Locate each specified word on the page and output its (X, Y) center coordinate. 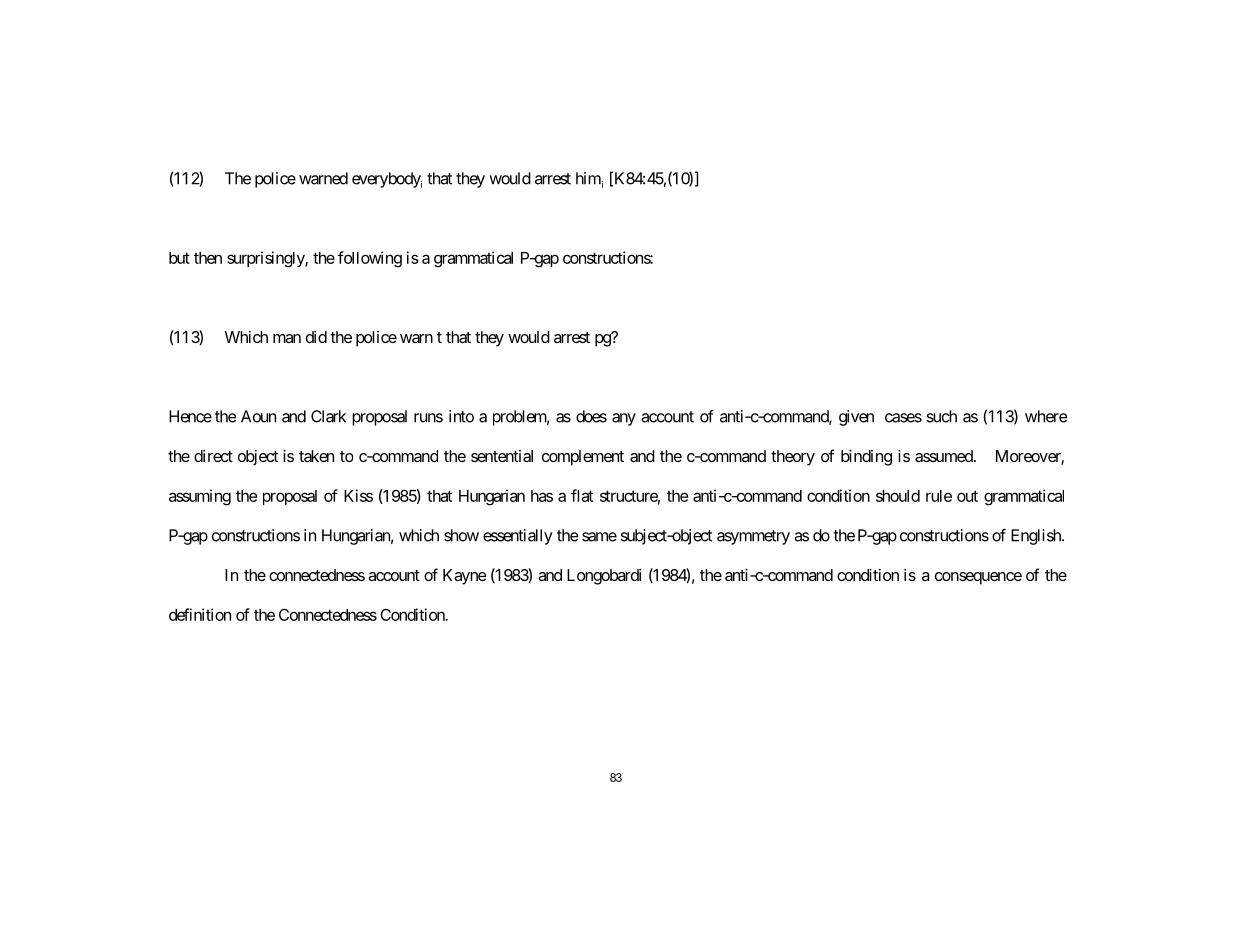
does (591, 416)
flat (582, 495)
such (941, 416)
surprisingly (266, 259)
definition (200, 614)
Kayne (465, 577)
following (370, 259)
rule (939, 496)
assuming (200, 497)
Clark (328, 416)
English (1037, 537)
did (316, 337)
